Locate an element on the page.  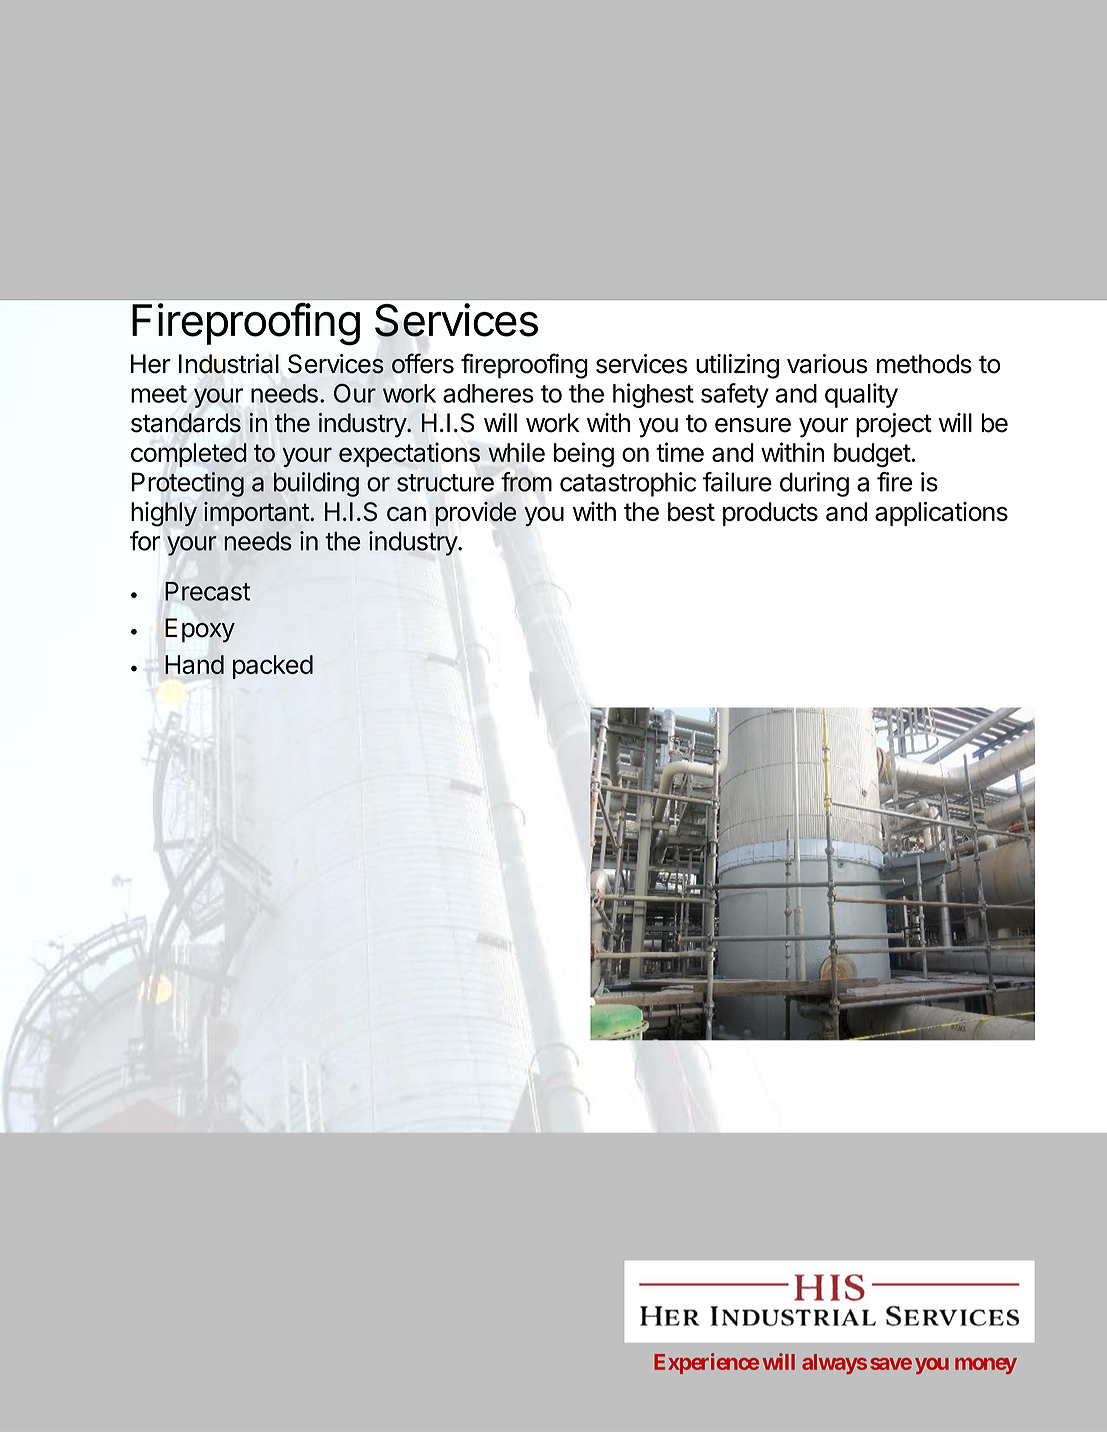
adheres is located at coordinates (488, 393).
